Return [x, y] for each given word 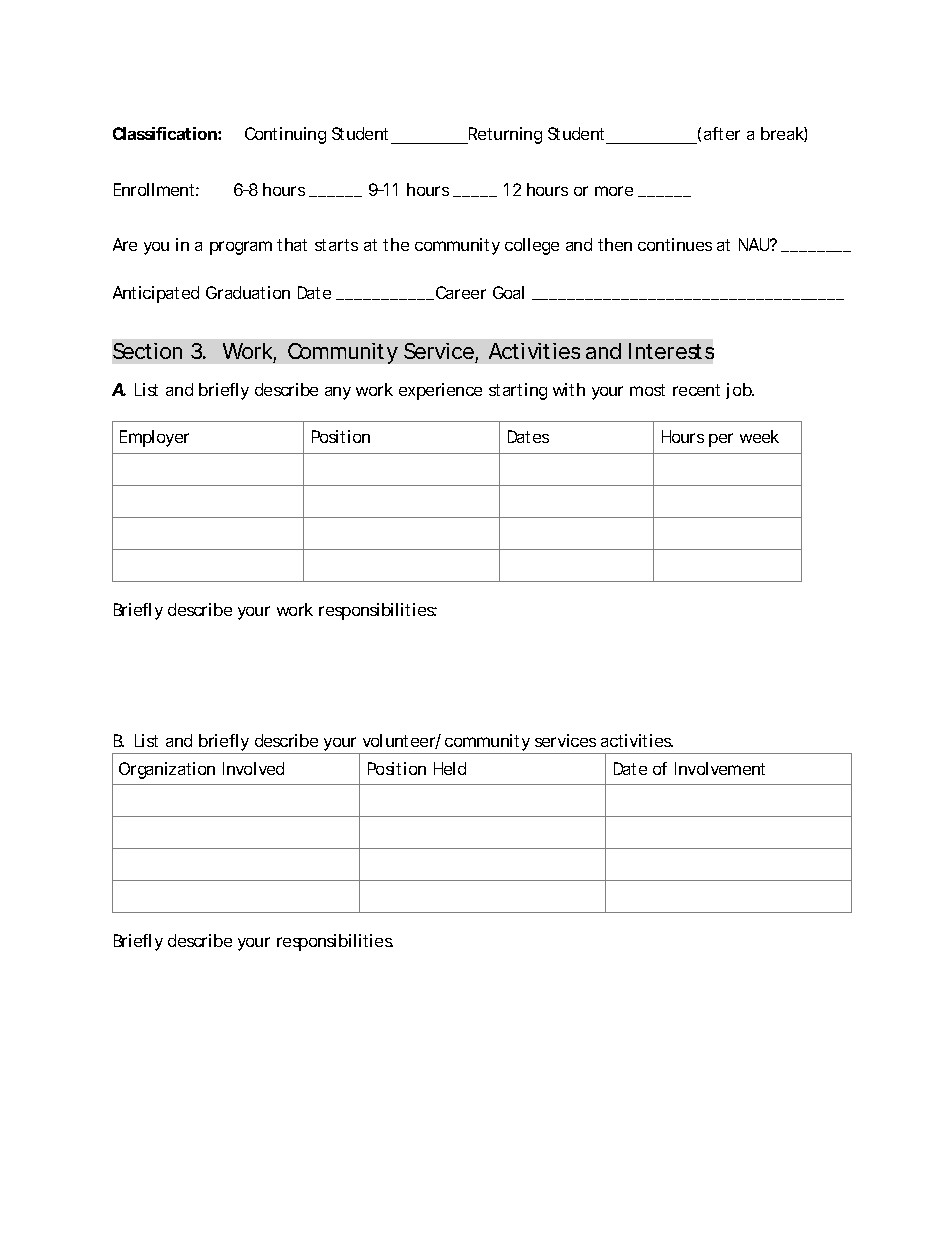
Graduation [248, 292]
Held [450, 768]
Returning [504, 135]
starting [518, 391]
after [722, 133]
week [759, 436]
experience [440, 391]
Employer [154, 438]
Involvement [720, 768]
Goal [508, 292]
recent [696, 390]
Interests [671, 351]
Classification [165, 133]
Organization [167, 770]
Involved [253, 768]
